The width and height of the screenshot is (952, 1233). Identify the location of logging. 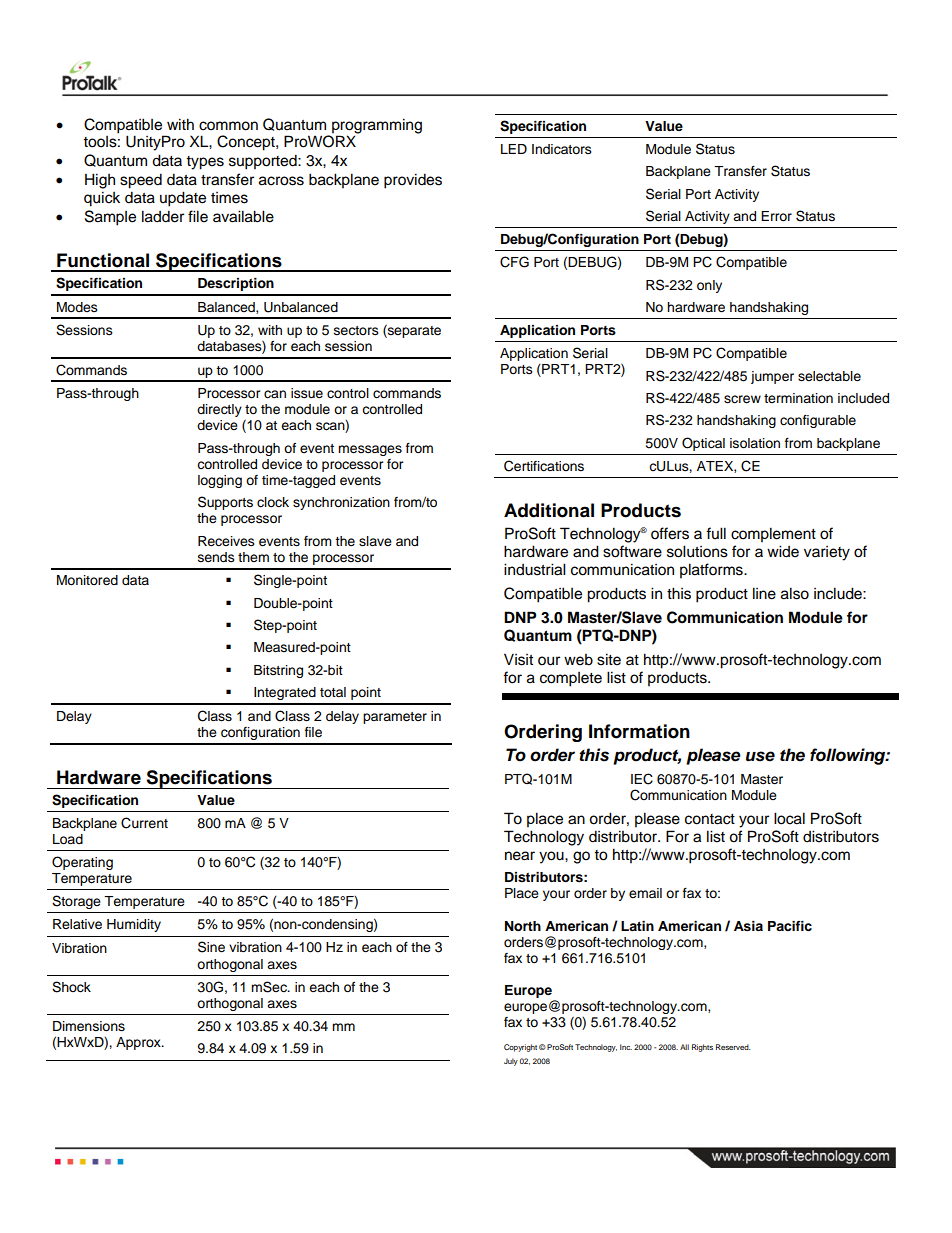
(220, 481).
